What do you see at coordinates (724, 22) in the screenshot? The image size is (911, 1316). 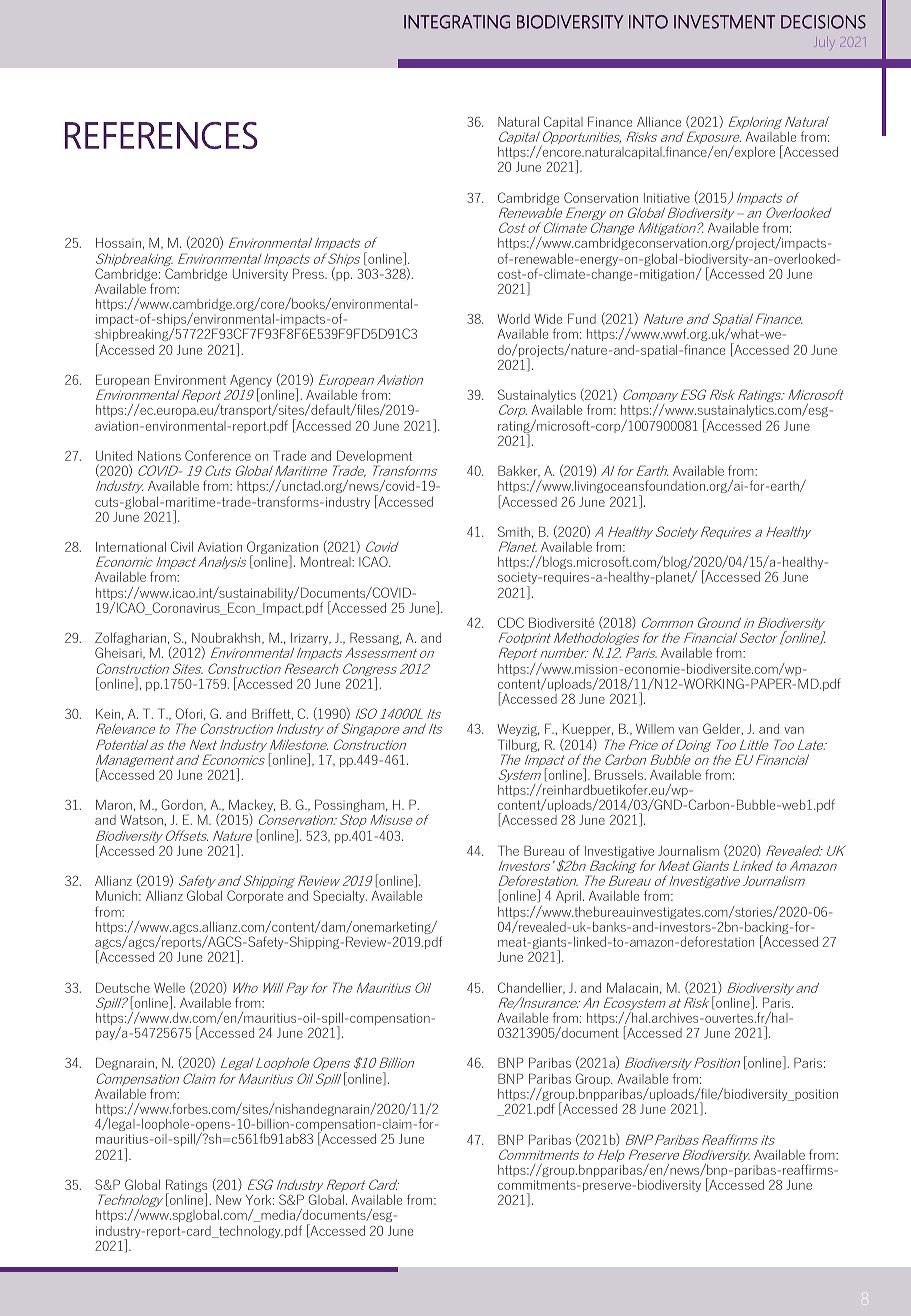 I see `INVESTMENT` at bounding box center [724, 22].
